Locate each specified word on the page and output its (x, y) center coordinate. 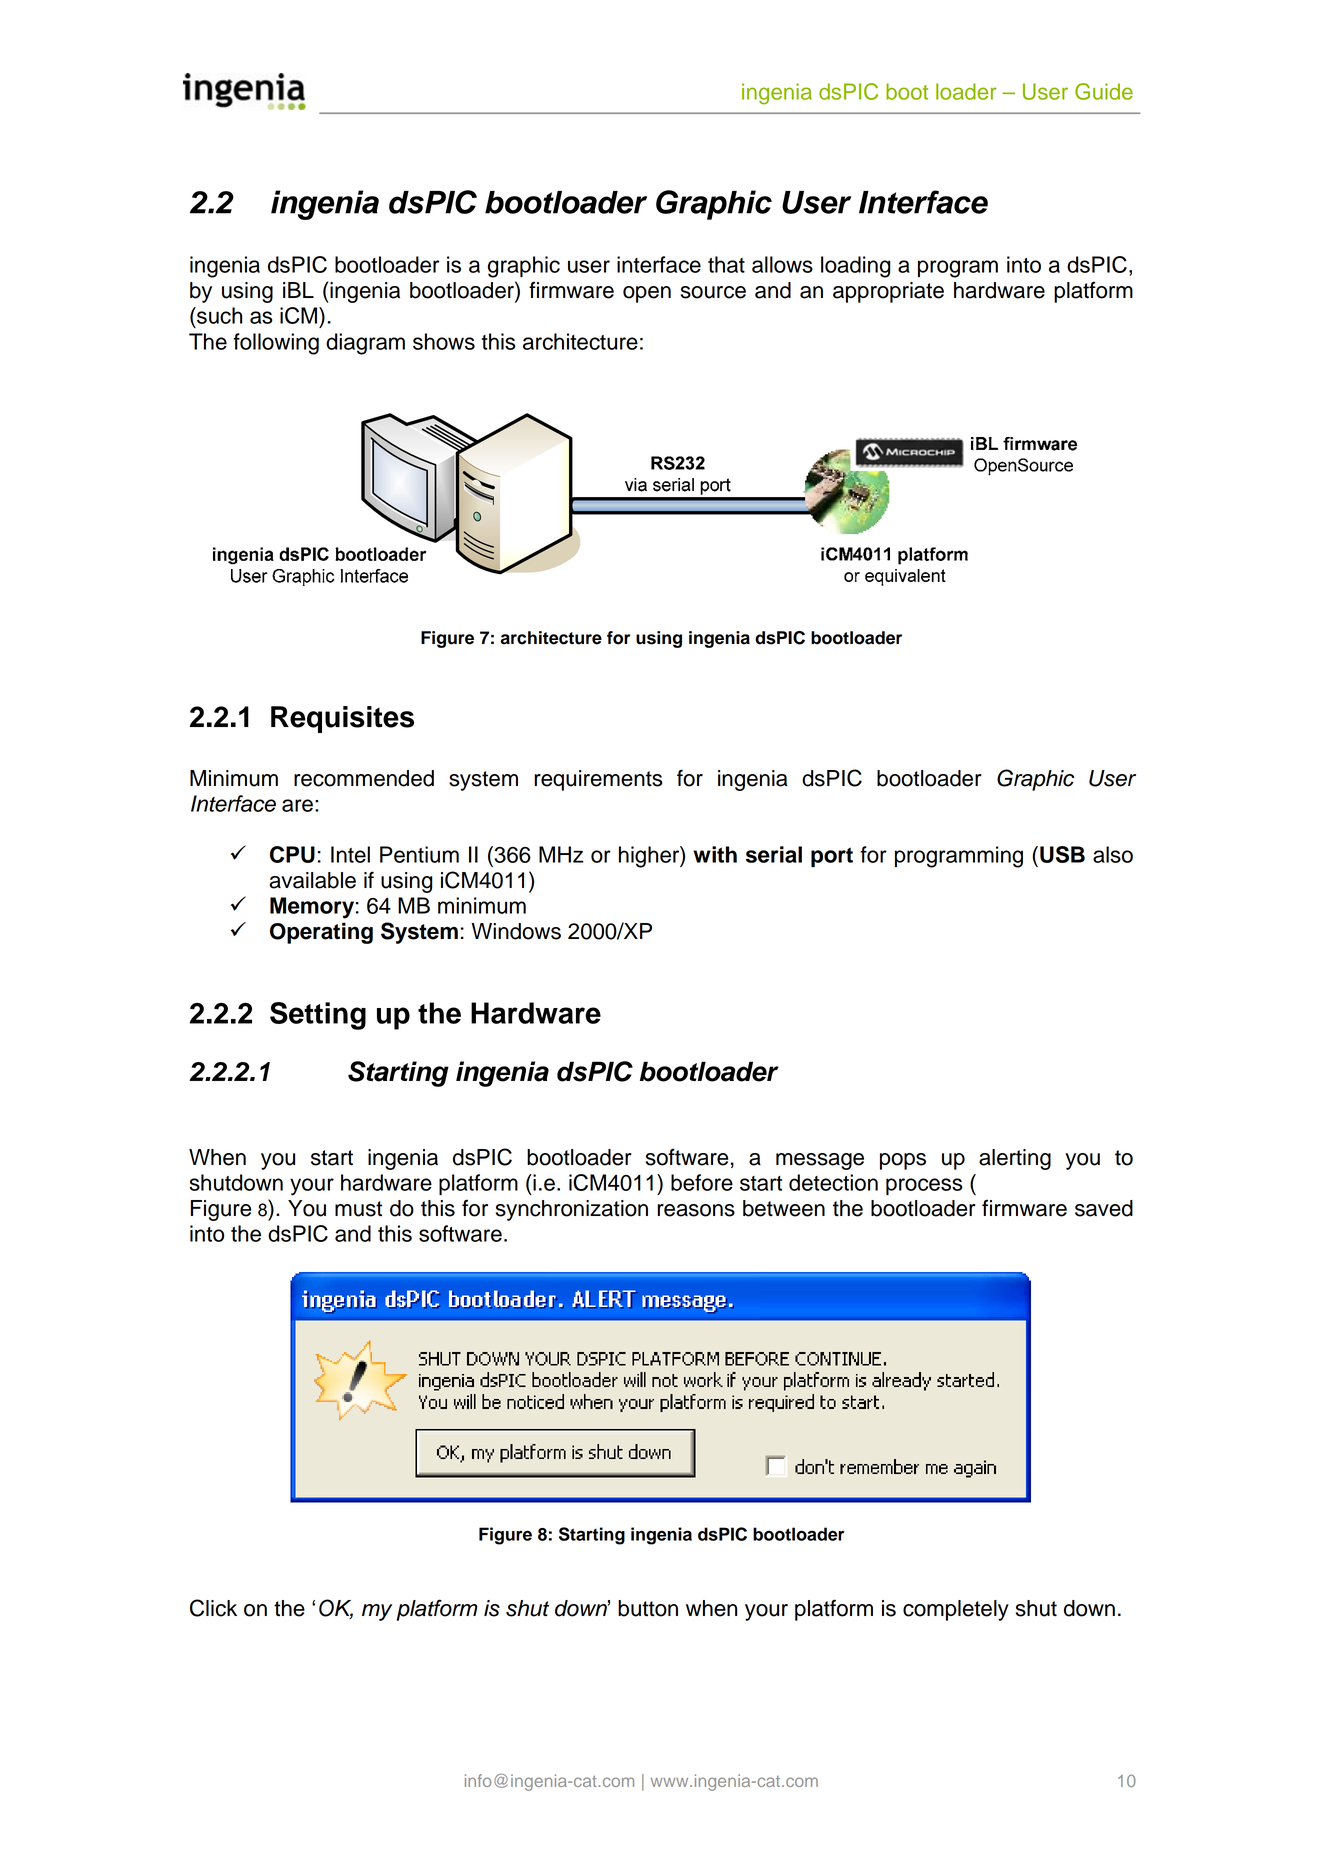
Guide (1104, 91)
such (218, 315)
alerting (1015, 1159)
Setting (318, 1016)
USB (1062, 854)
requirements (599, 780)
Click (213, 1608)
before (702, 1182)
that (726, 264)
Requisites (342, 719)
